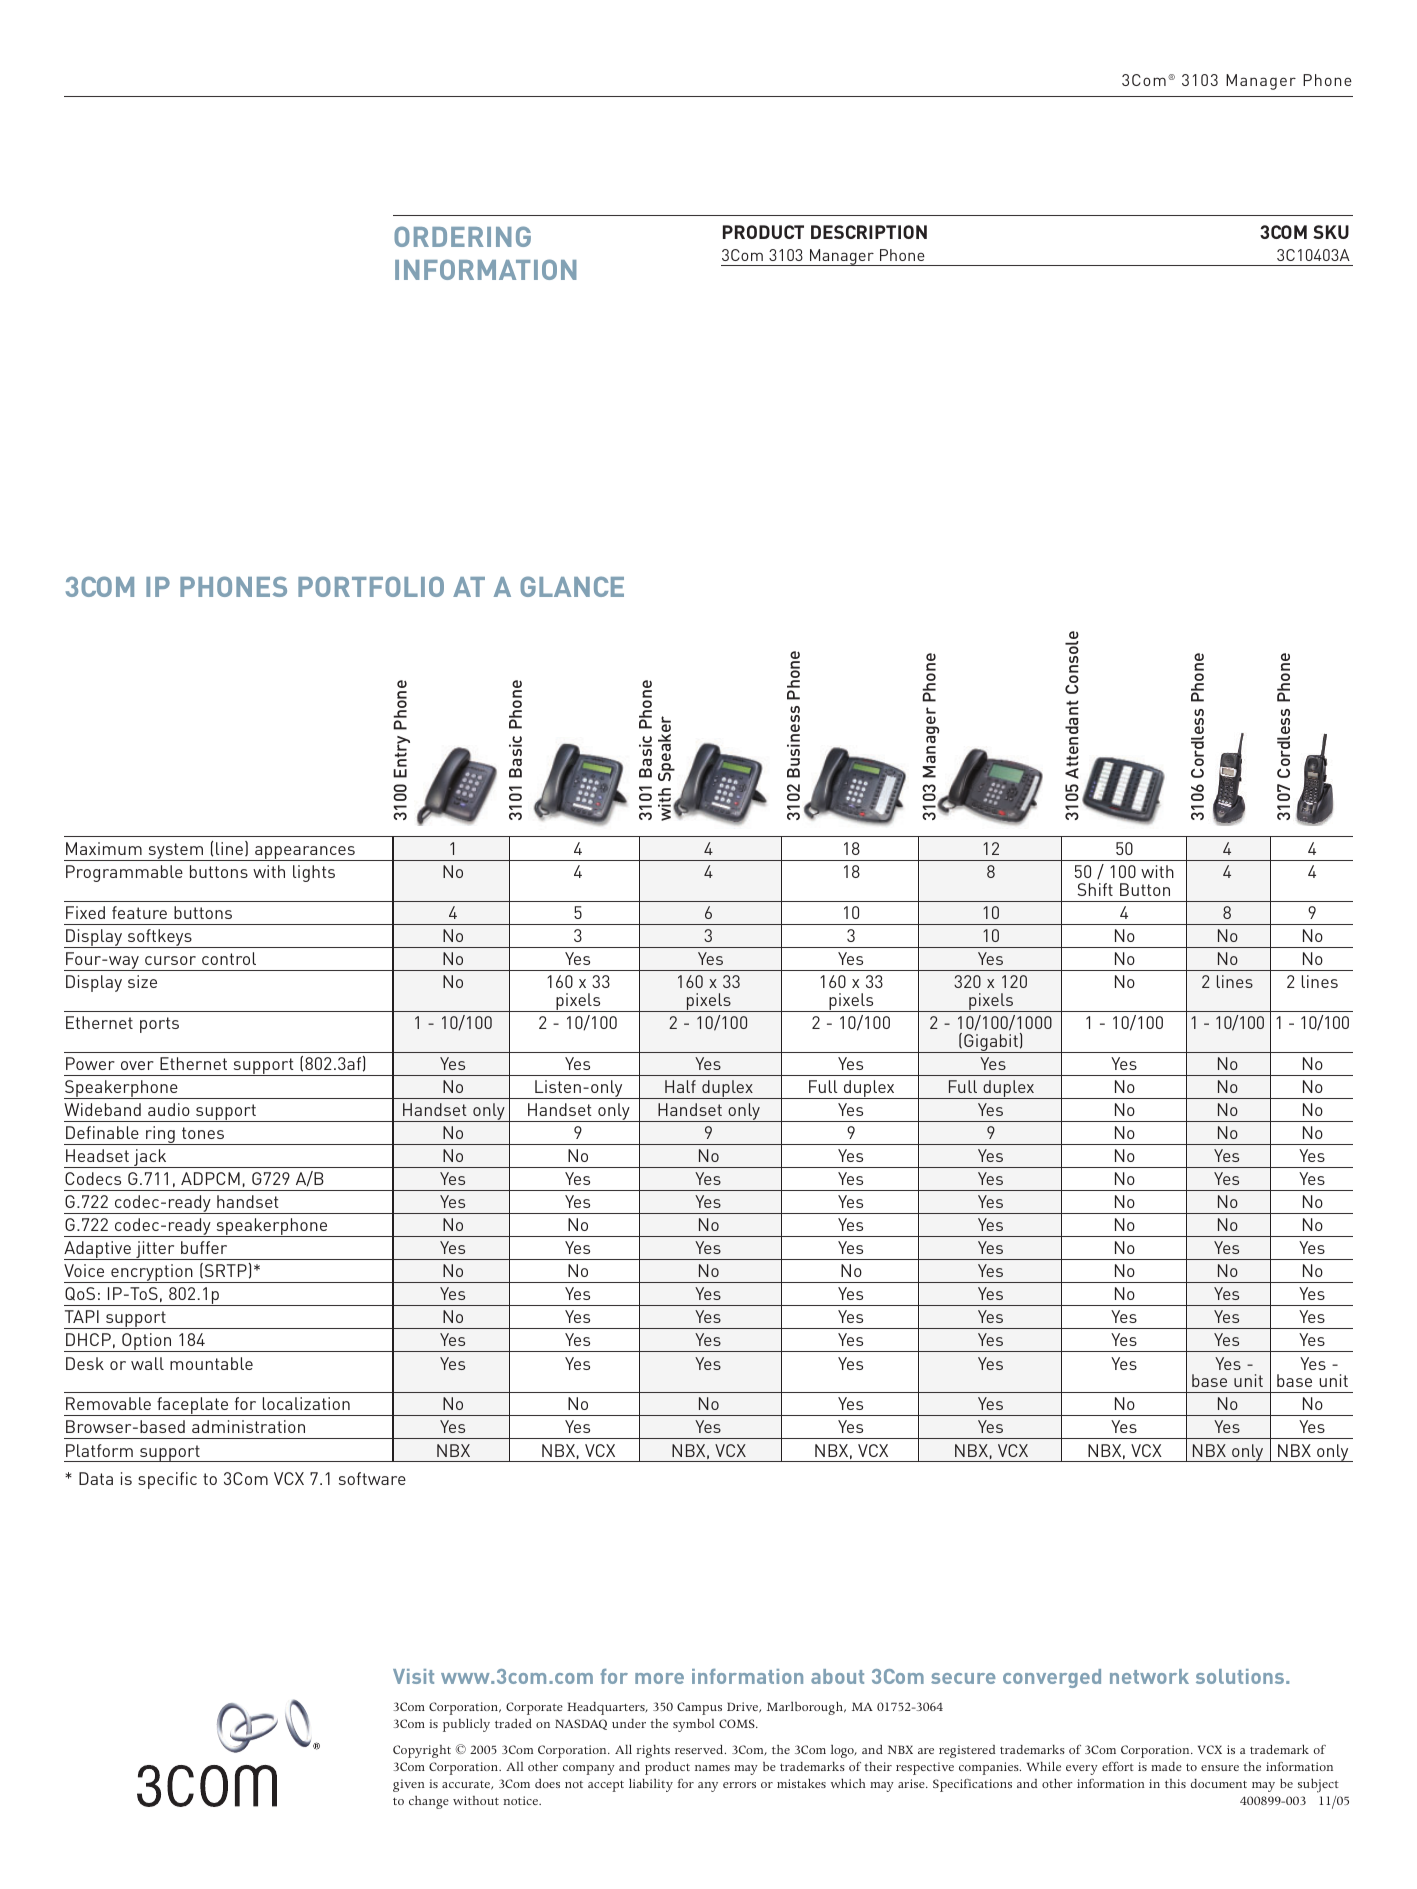  I want to click on DESCRIPTION, so click(869, 232).
